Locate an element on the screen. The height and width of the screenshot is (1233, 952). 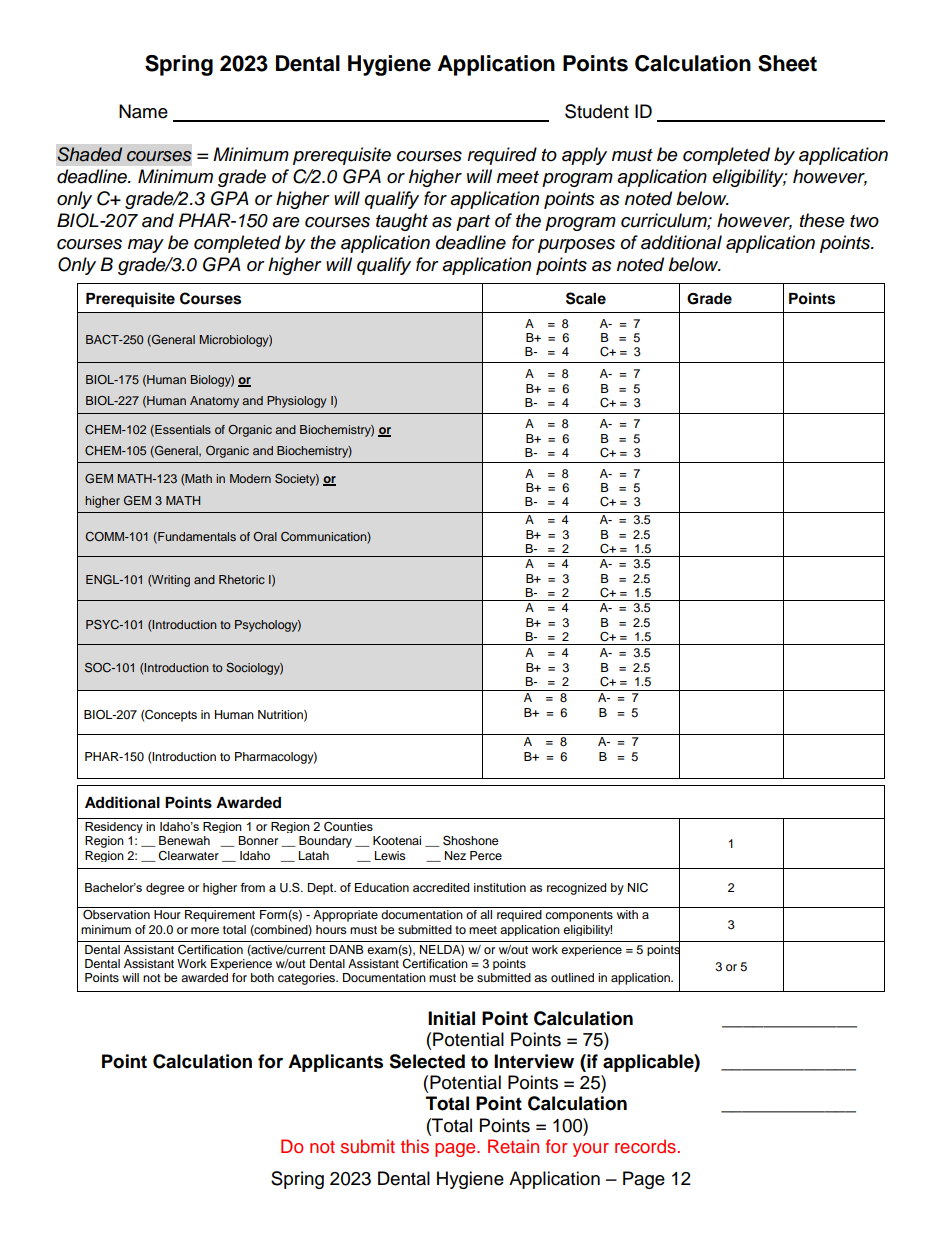
Scale is located at coordinates (586, 298).
